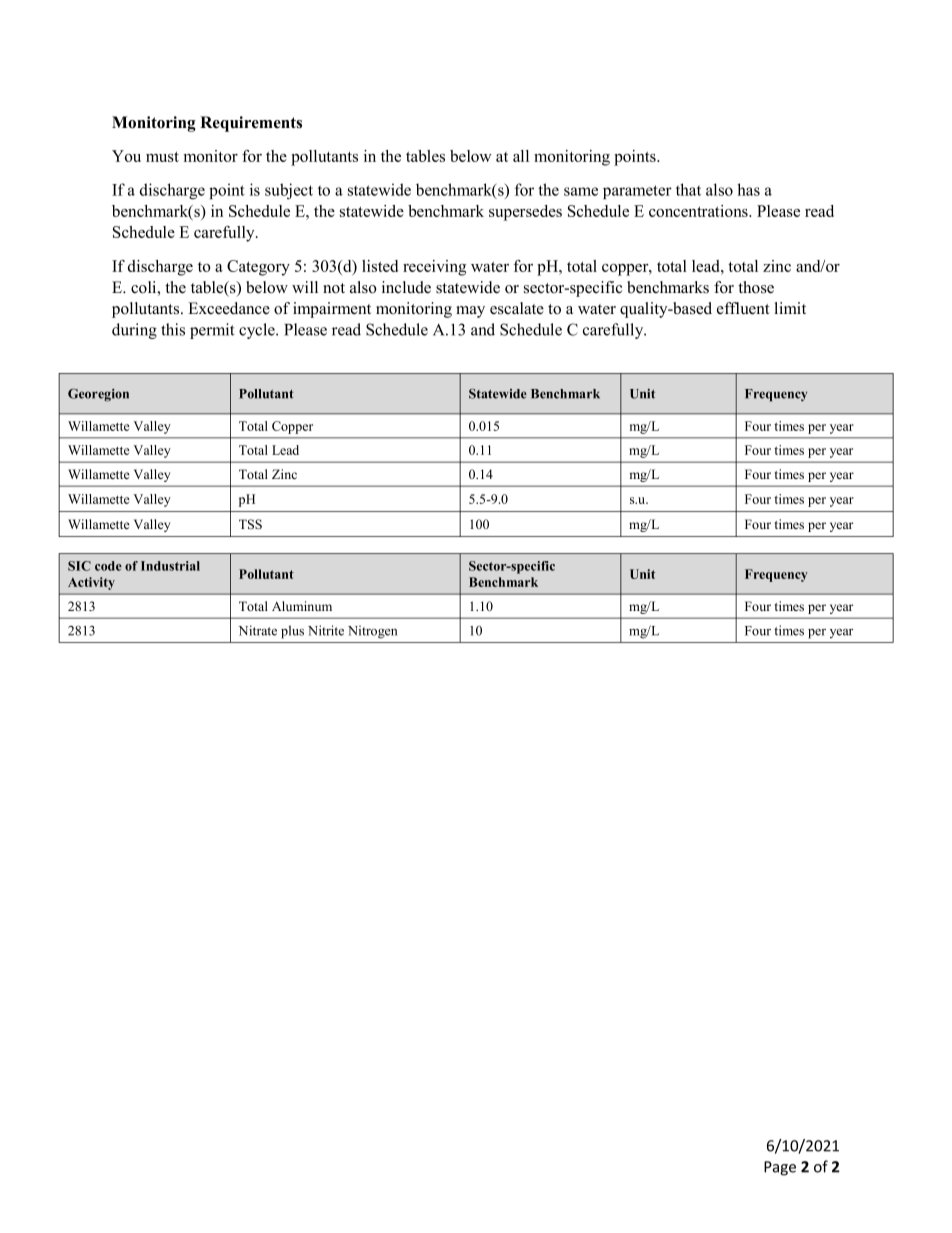 This page has height=1233, width=952. What do you see at coordinates (780, 1168) in the page?
I see `Page` at bounding box center [780, 1168].
